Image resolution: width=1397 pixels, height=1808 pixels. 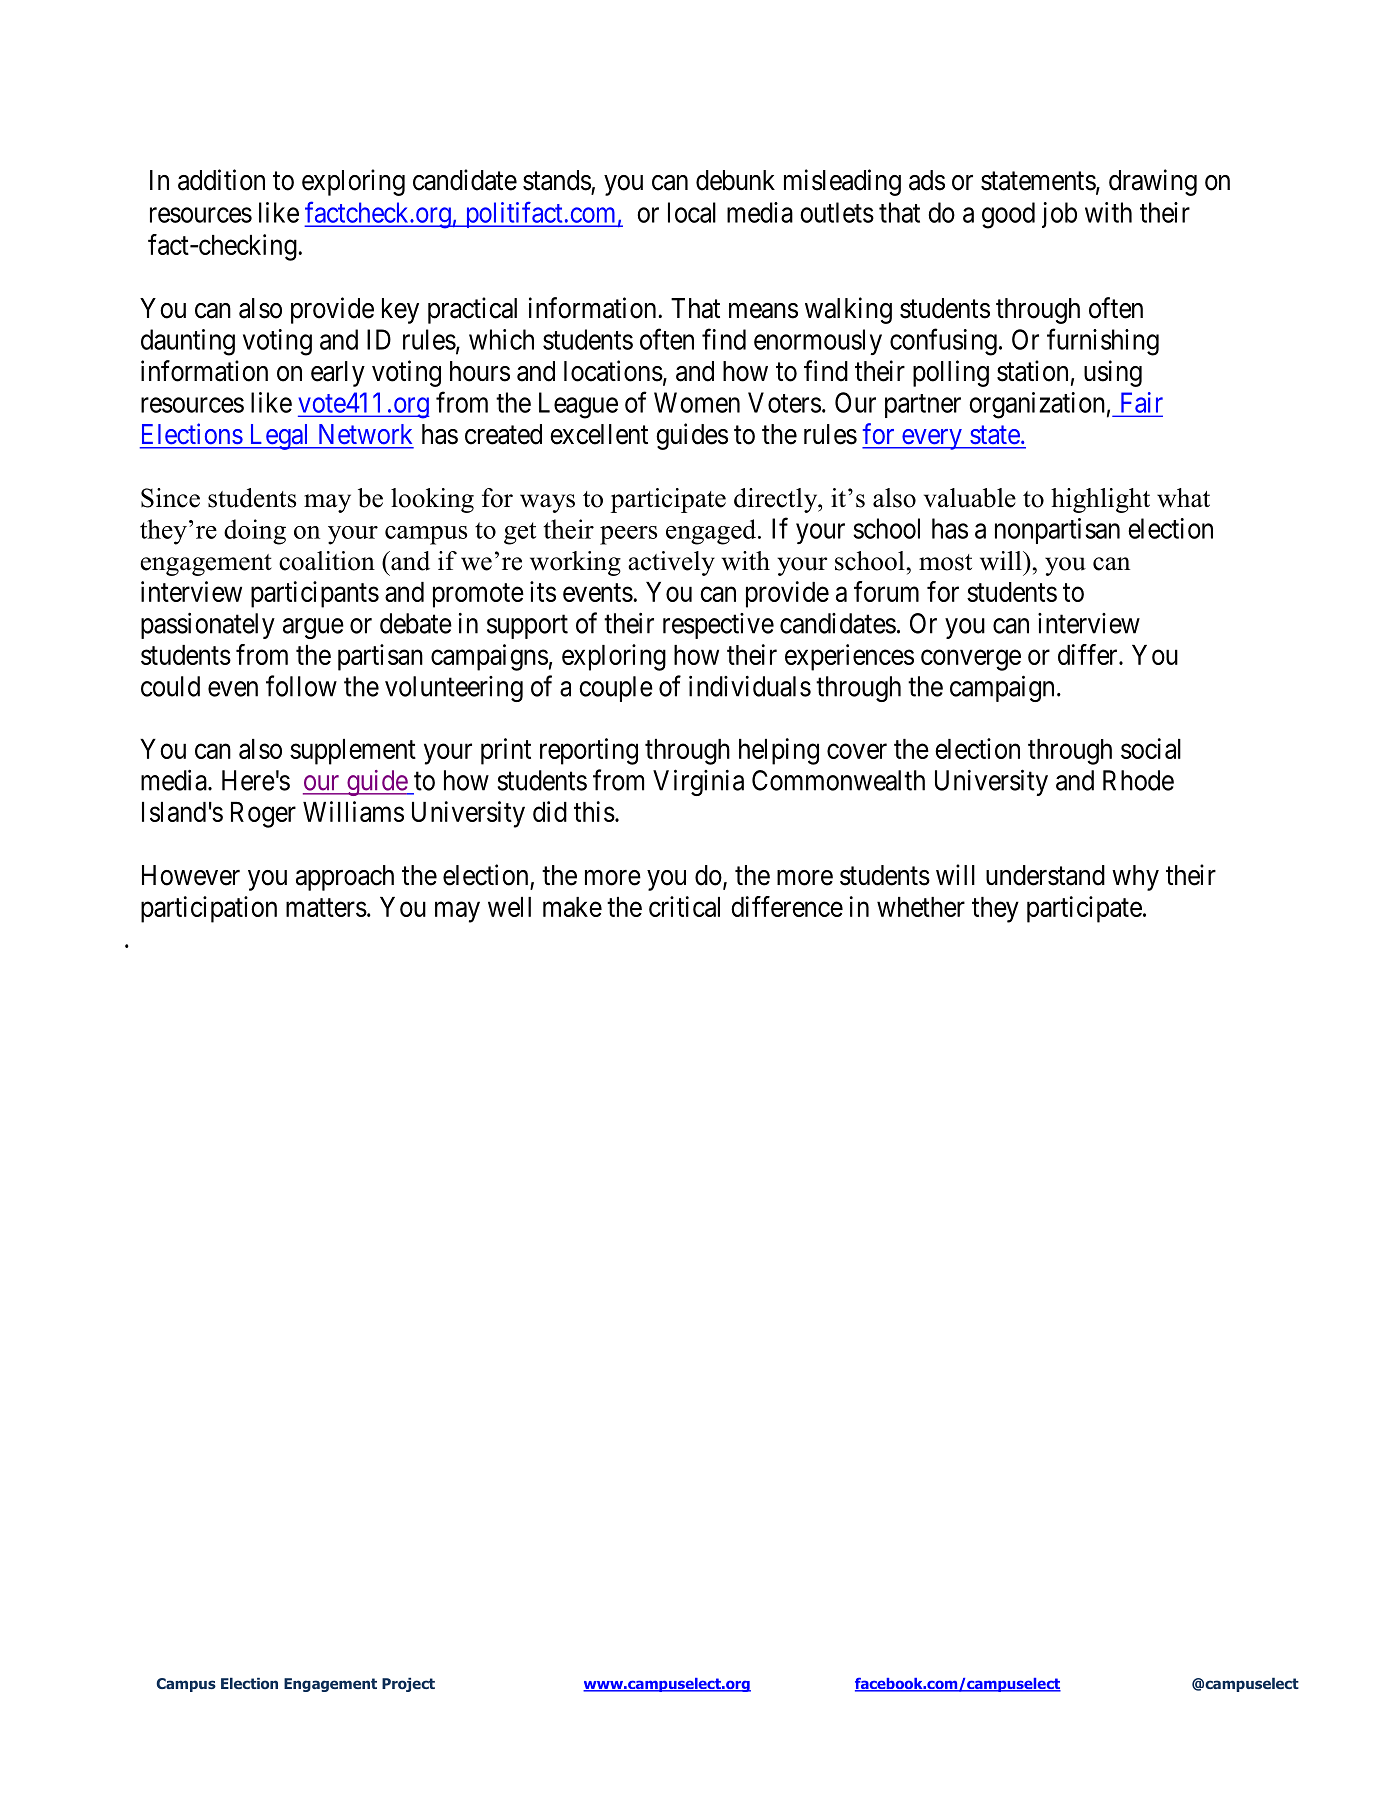 What do you see at coordinates (572, 907) in the screenshot?
I see `make` at bounding box center [572, 907].
